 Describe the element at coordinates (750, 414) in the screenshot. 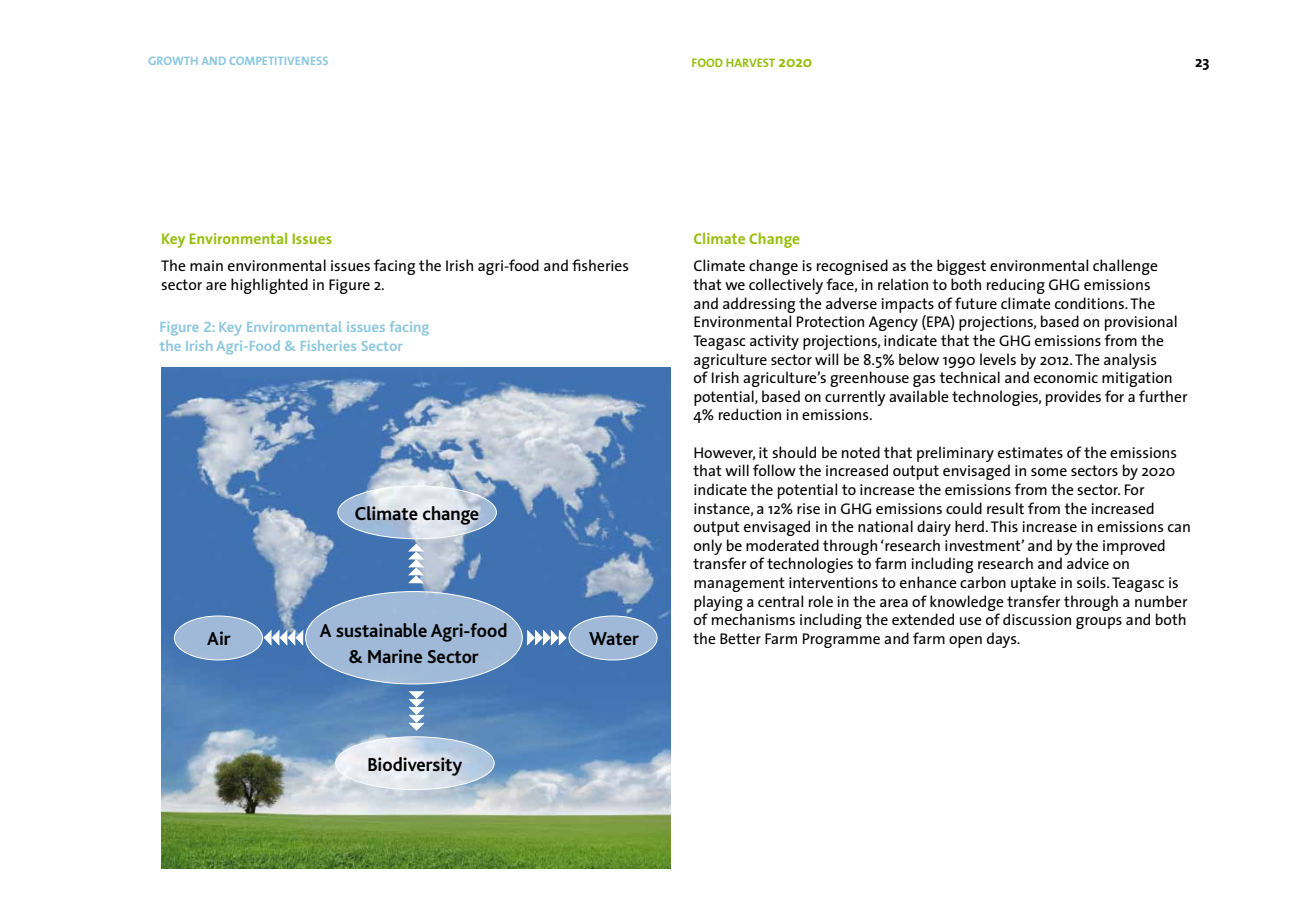

I see `reduction` at that location.
